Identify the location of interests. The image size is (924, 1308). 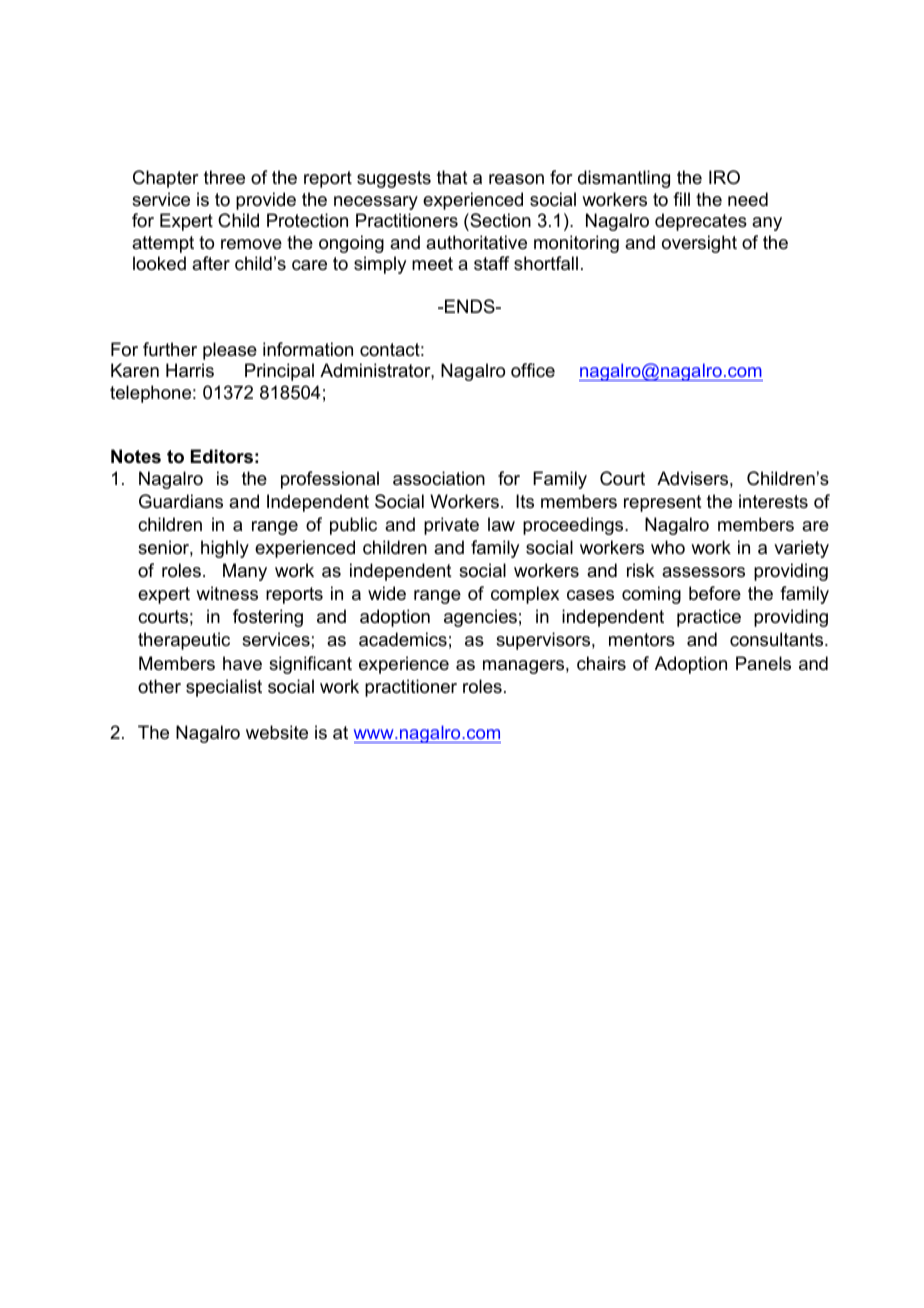
(773, 501).
